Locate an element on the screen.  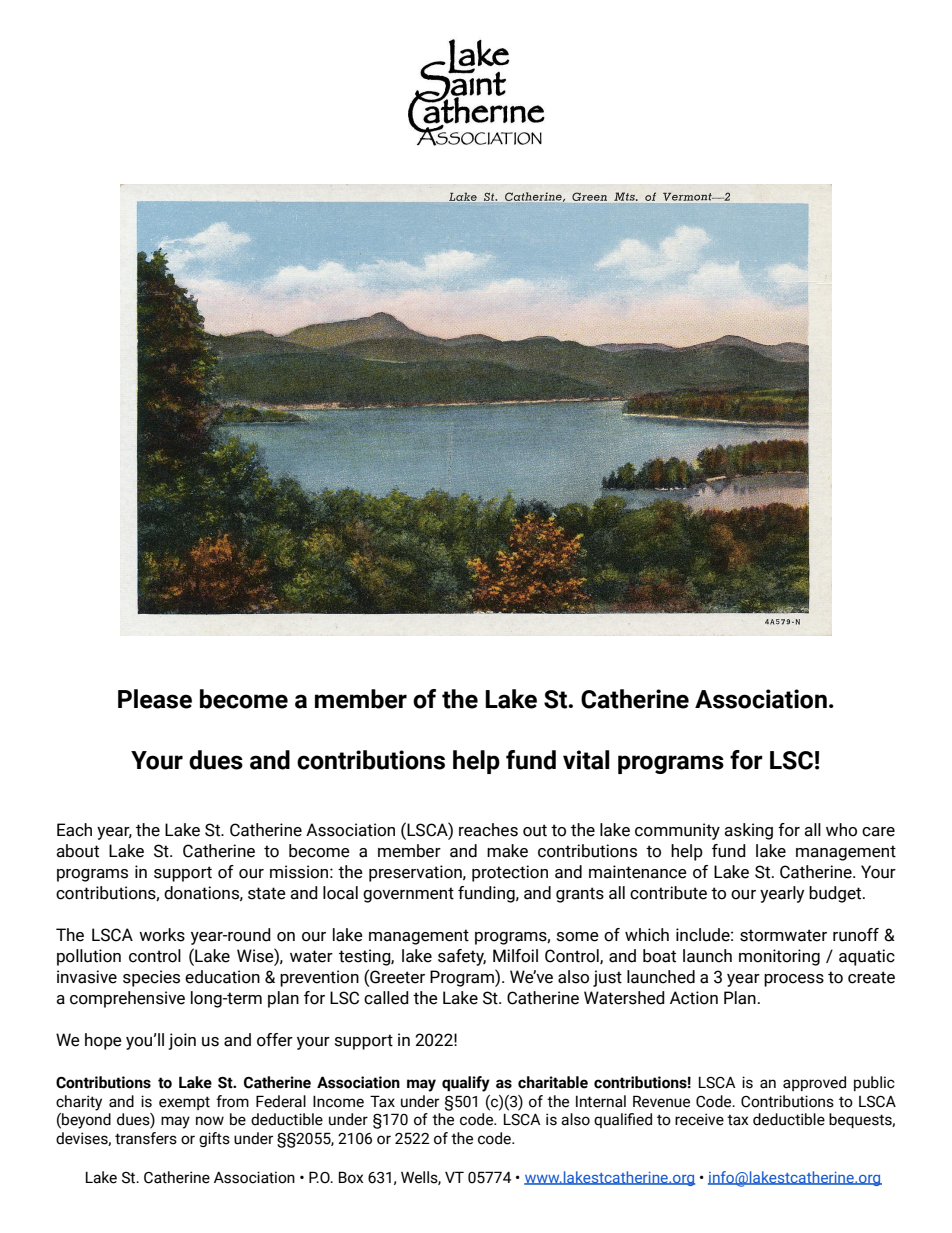
transfers is located at coordinates (146, 1138).
